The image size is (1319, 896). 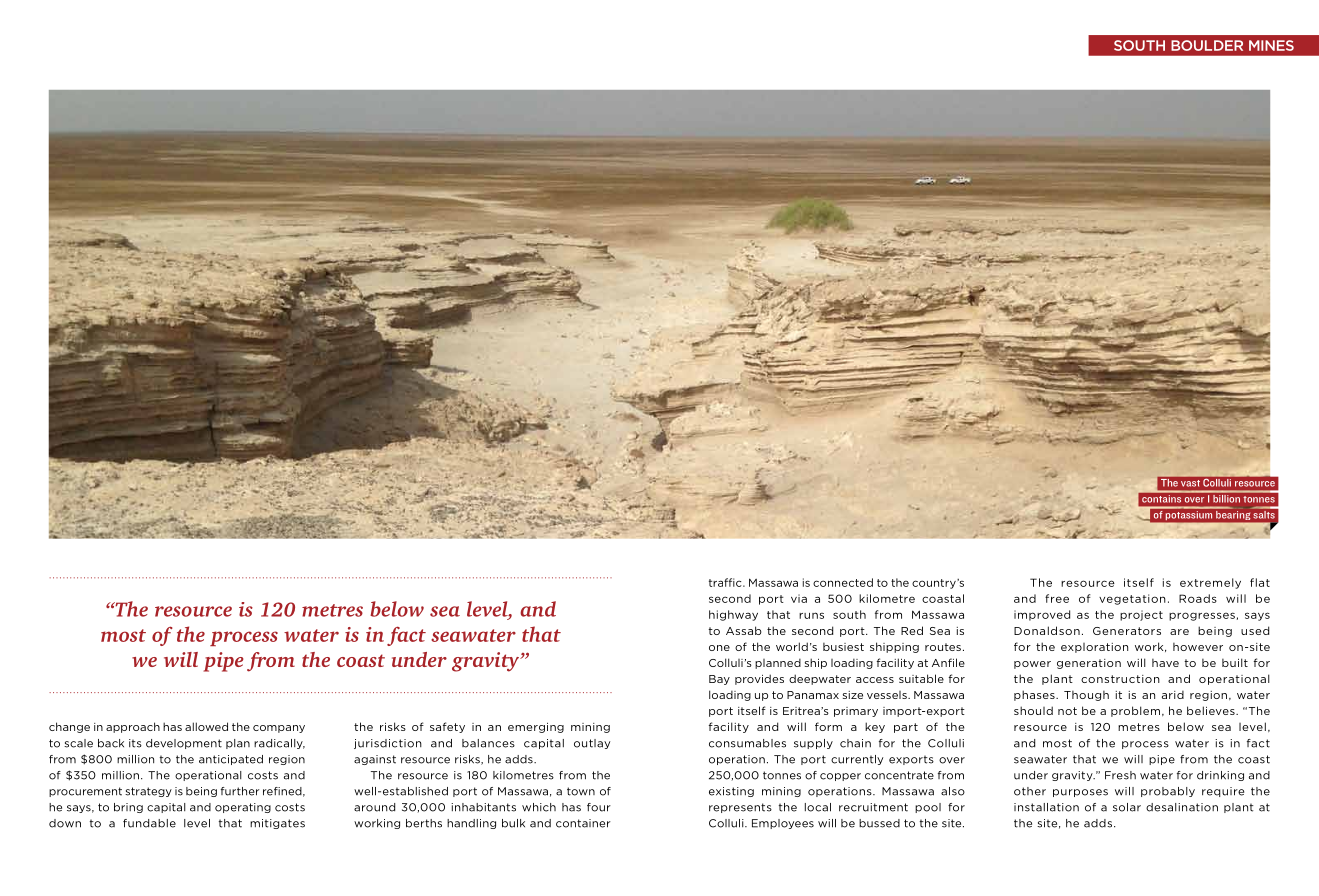 I want to click on project, so click(x=1141, y=615).
